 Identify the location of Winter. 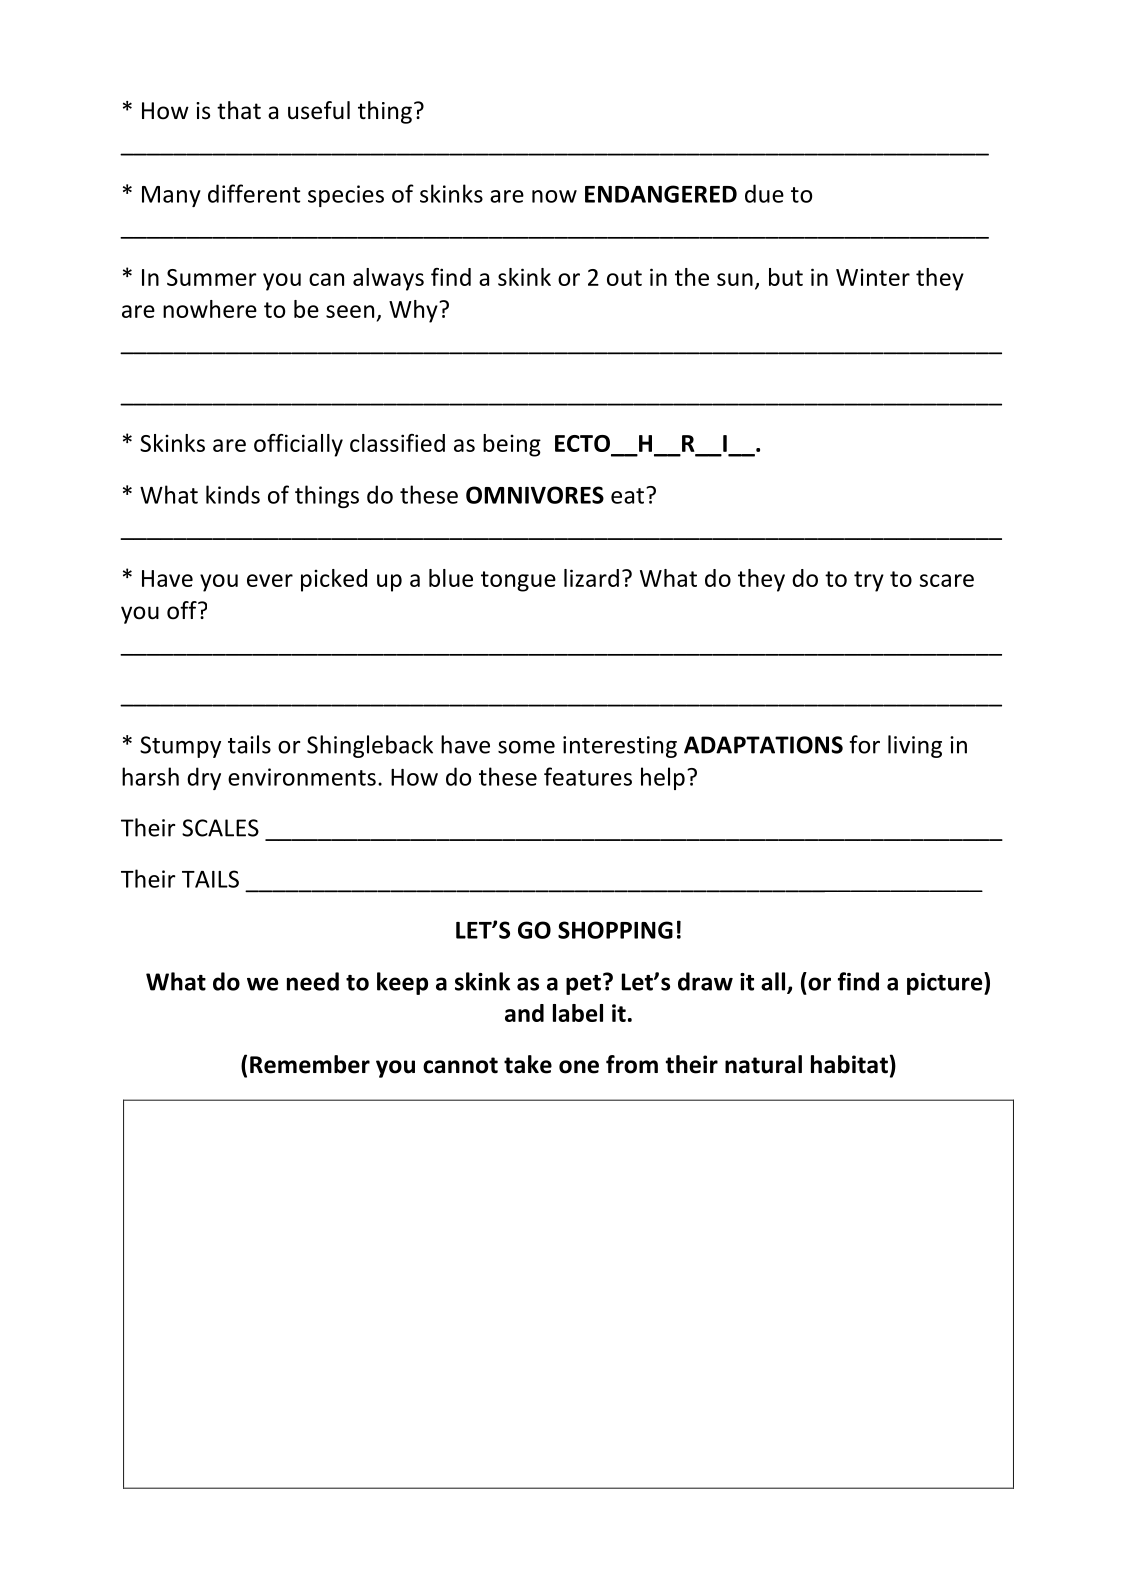
(873, 277).
